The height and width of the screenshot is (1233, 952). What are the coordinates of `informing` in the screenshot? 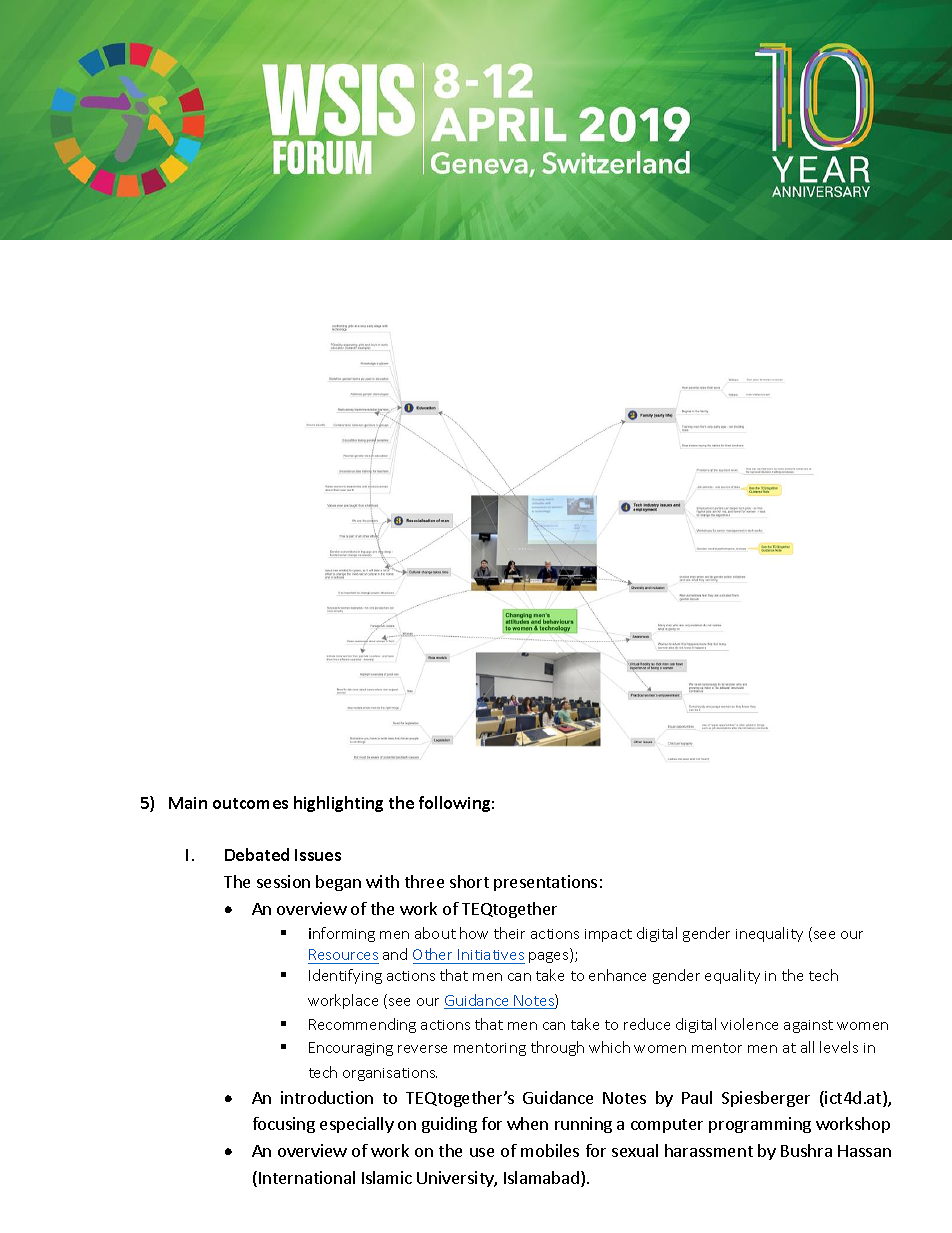 It's located at (342, 934).
